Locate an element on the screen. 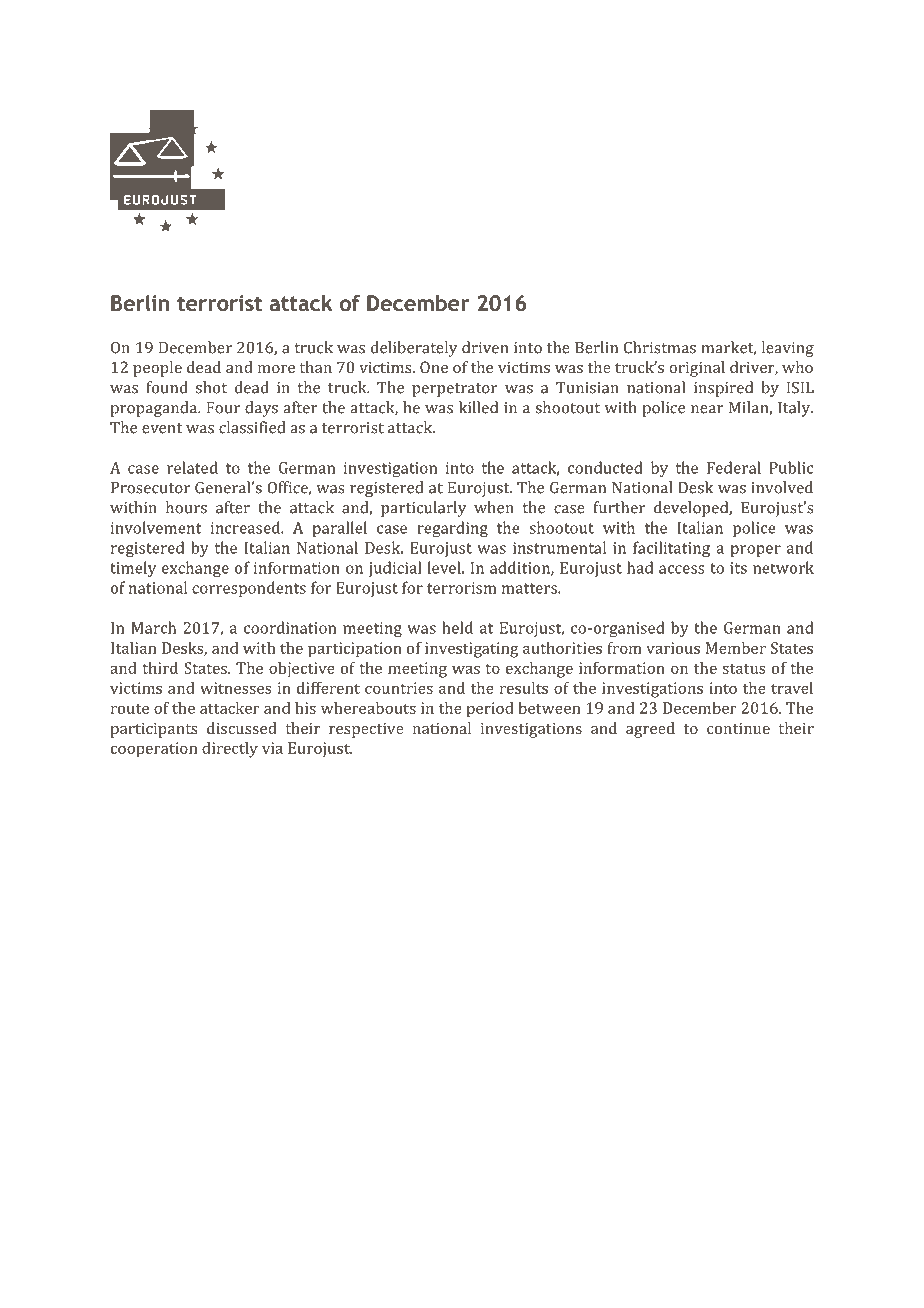 The image size is (924, 1308). regarding is located at coordinates (452, 529).
